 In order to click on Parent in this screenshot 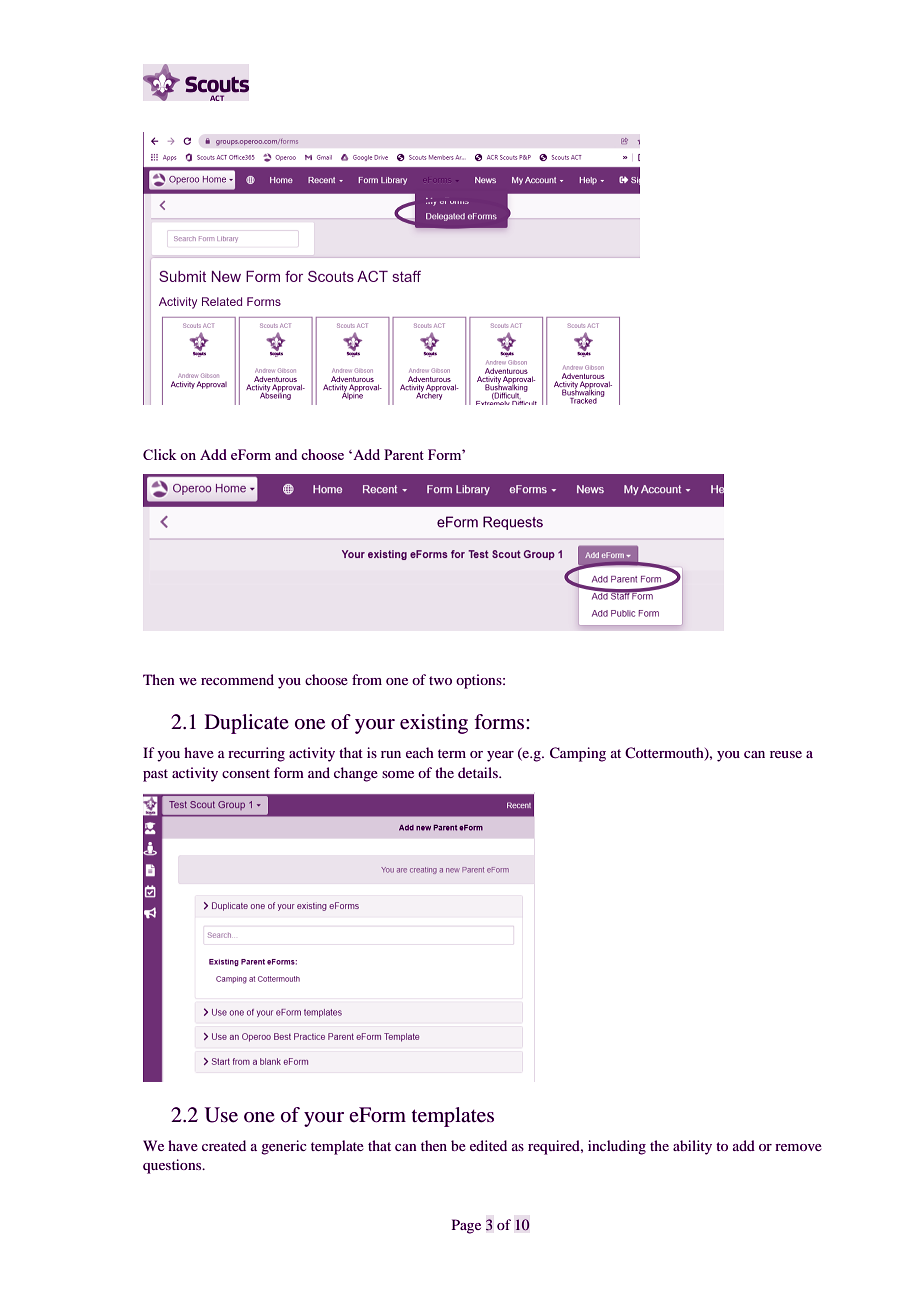, I will do `click(404, 454)`.
